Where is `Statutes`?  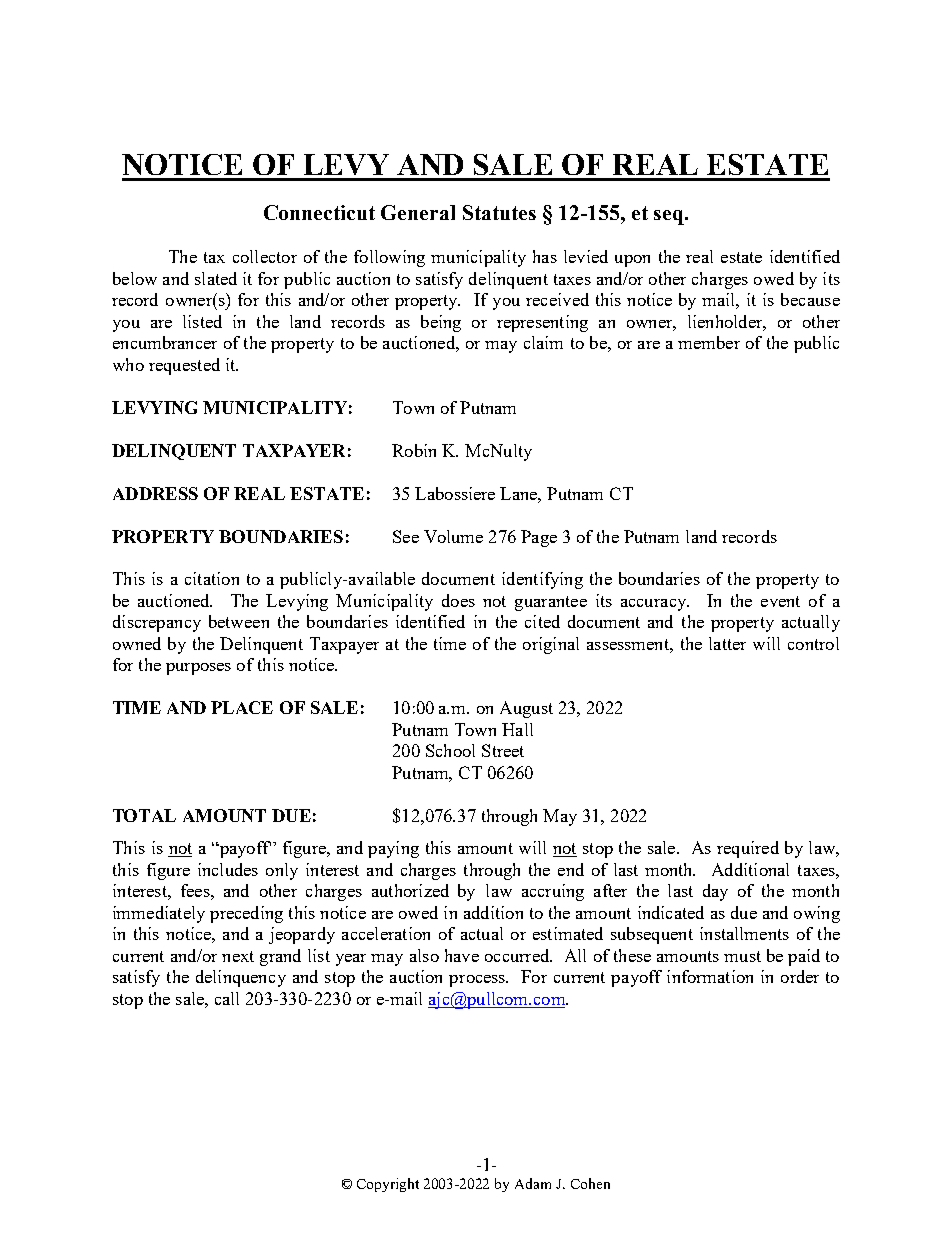
Statutes is located at coordinates (499, 212).
